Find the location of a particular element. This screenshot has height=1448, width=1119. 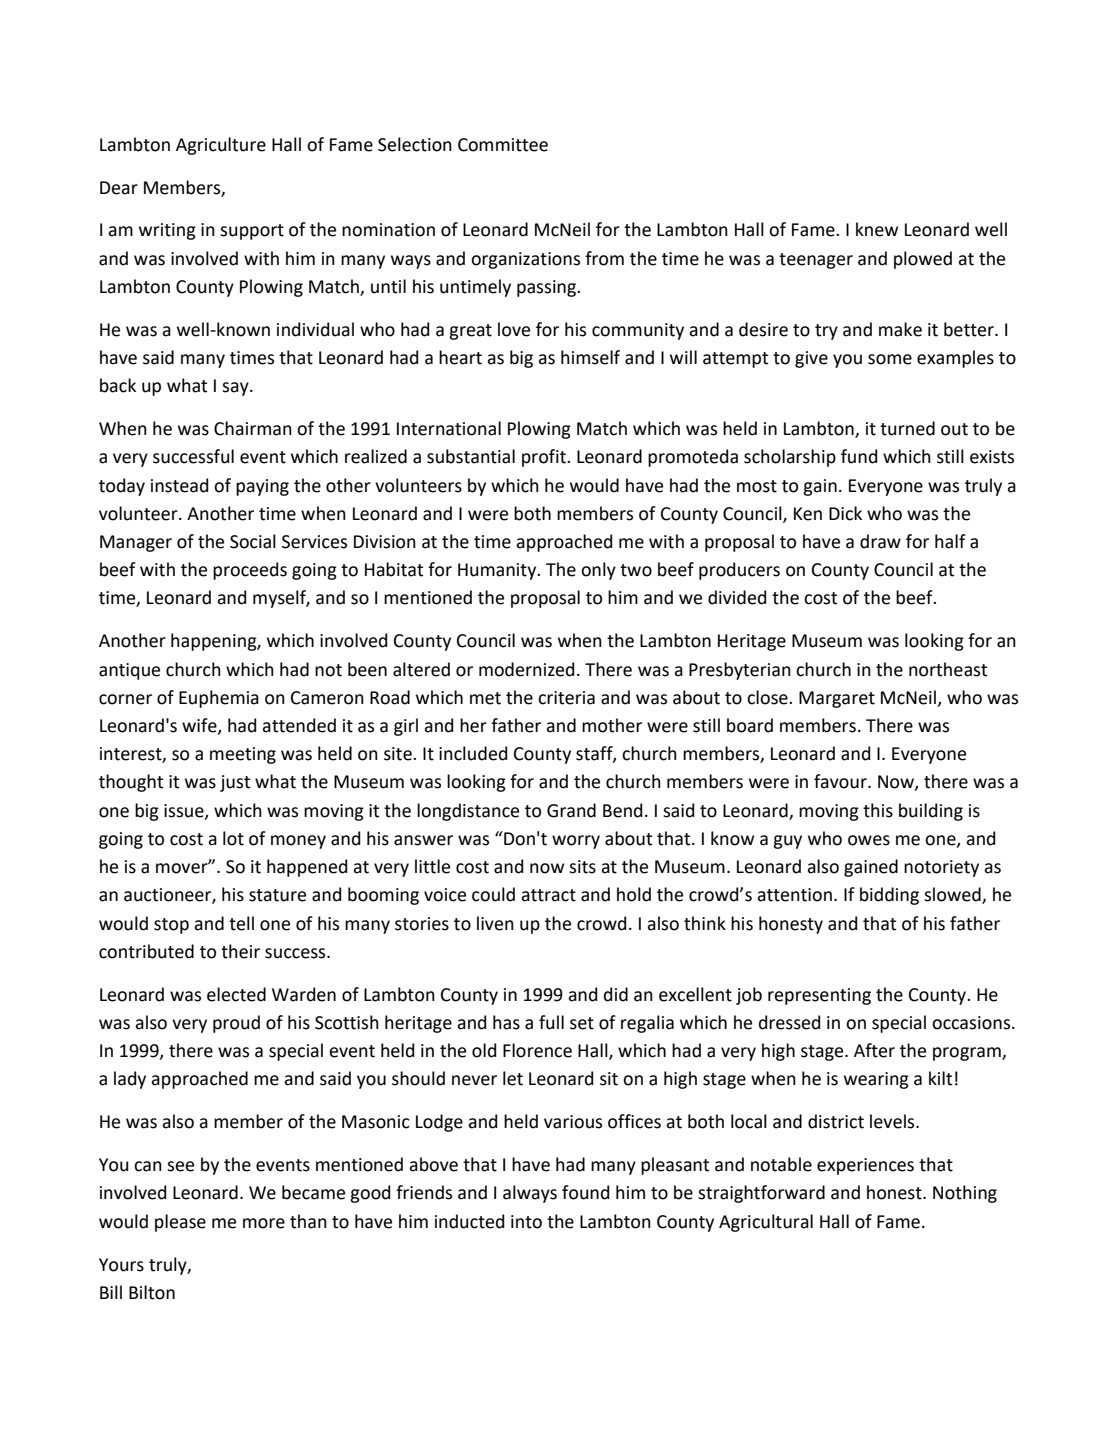

knew is located at coordinates (877, 229).
